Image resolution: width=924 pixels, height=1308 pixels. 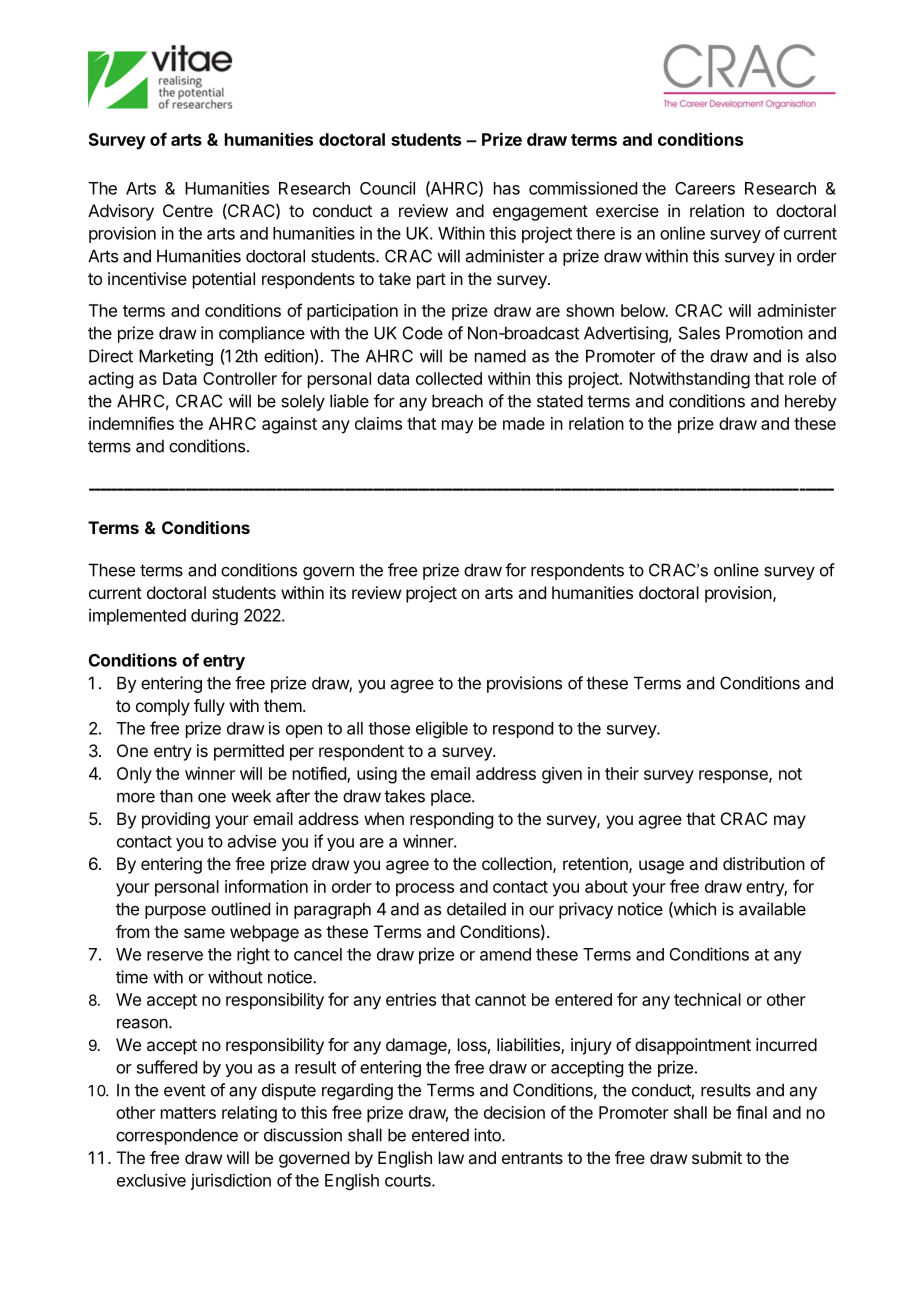 I want to click on law, so click(x=451, y=1157).
